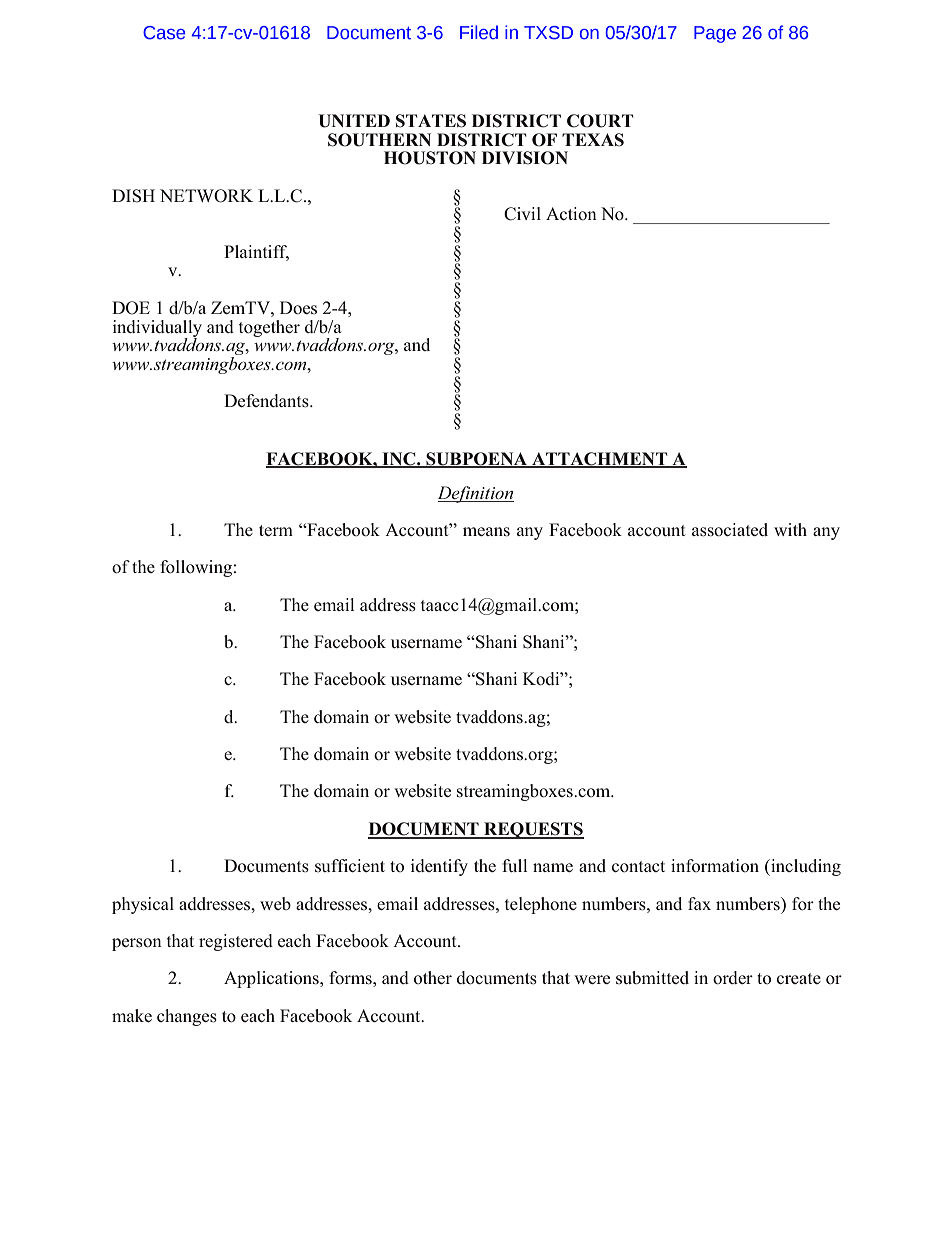  What do you see at coordinates (486, 532) in the document?
I see `means` at bounding box center [486, 532].
